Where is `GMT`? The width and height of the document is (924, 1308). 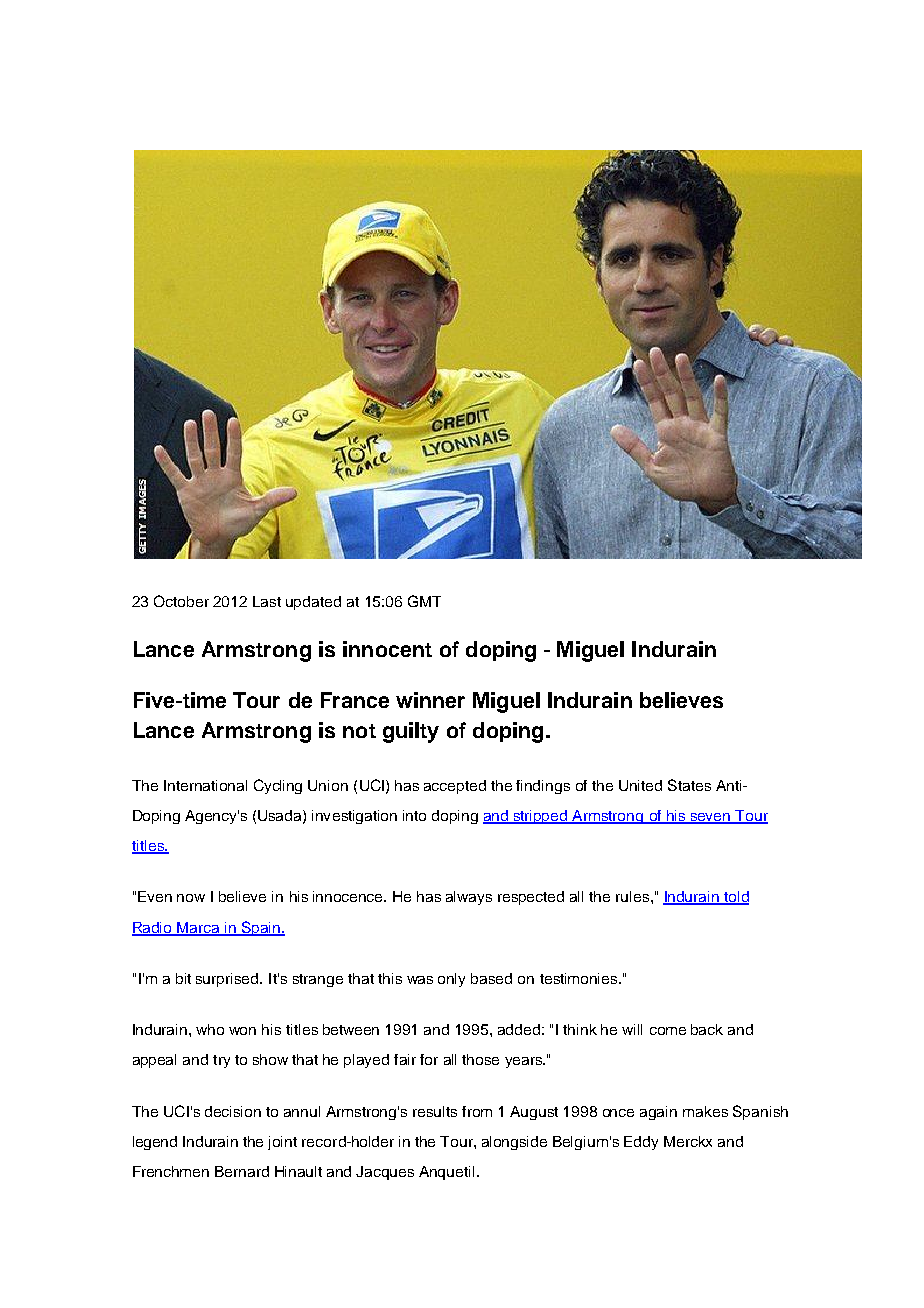
GMT is located at coordinates (424, 601).
